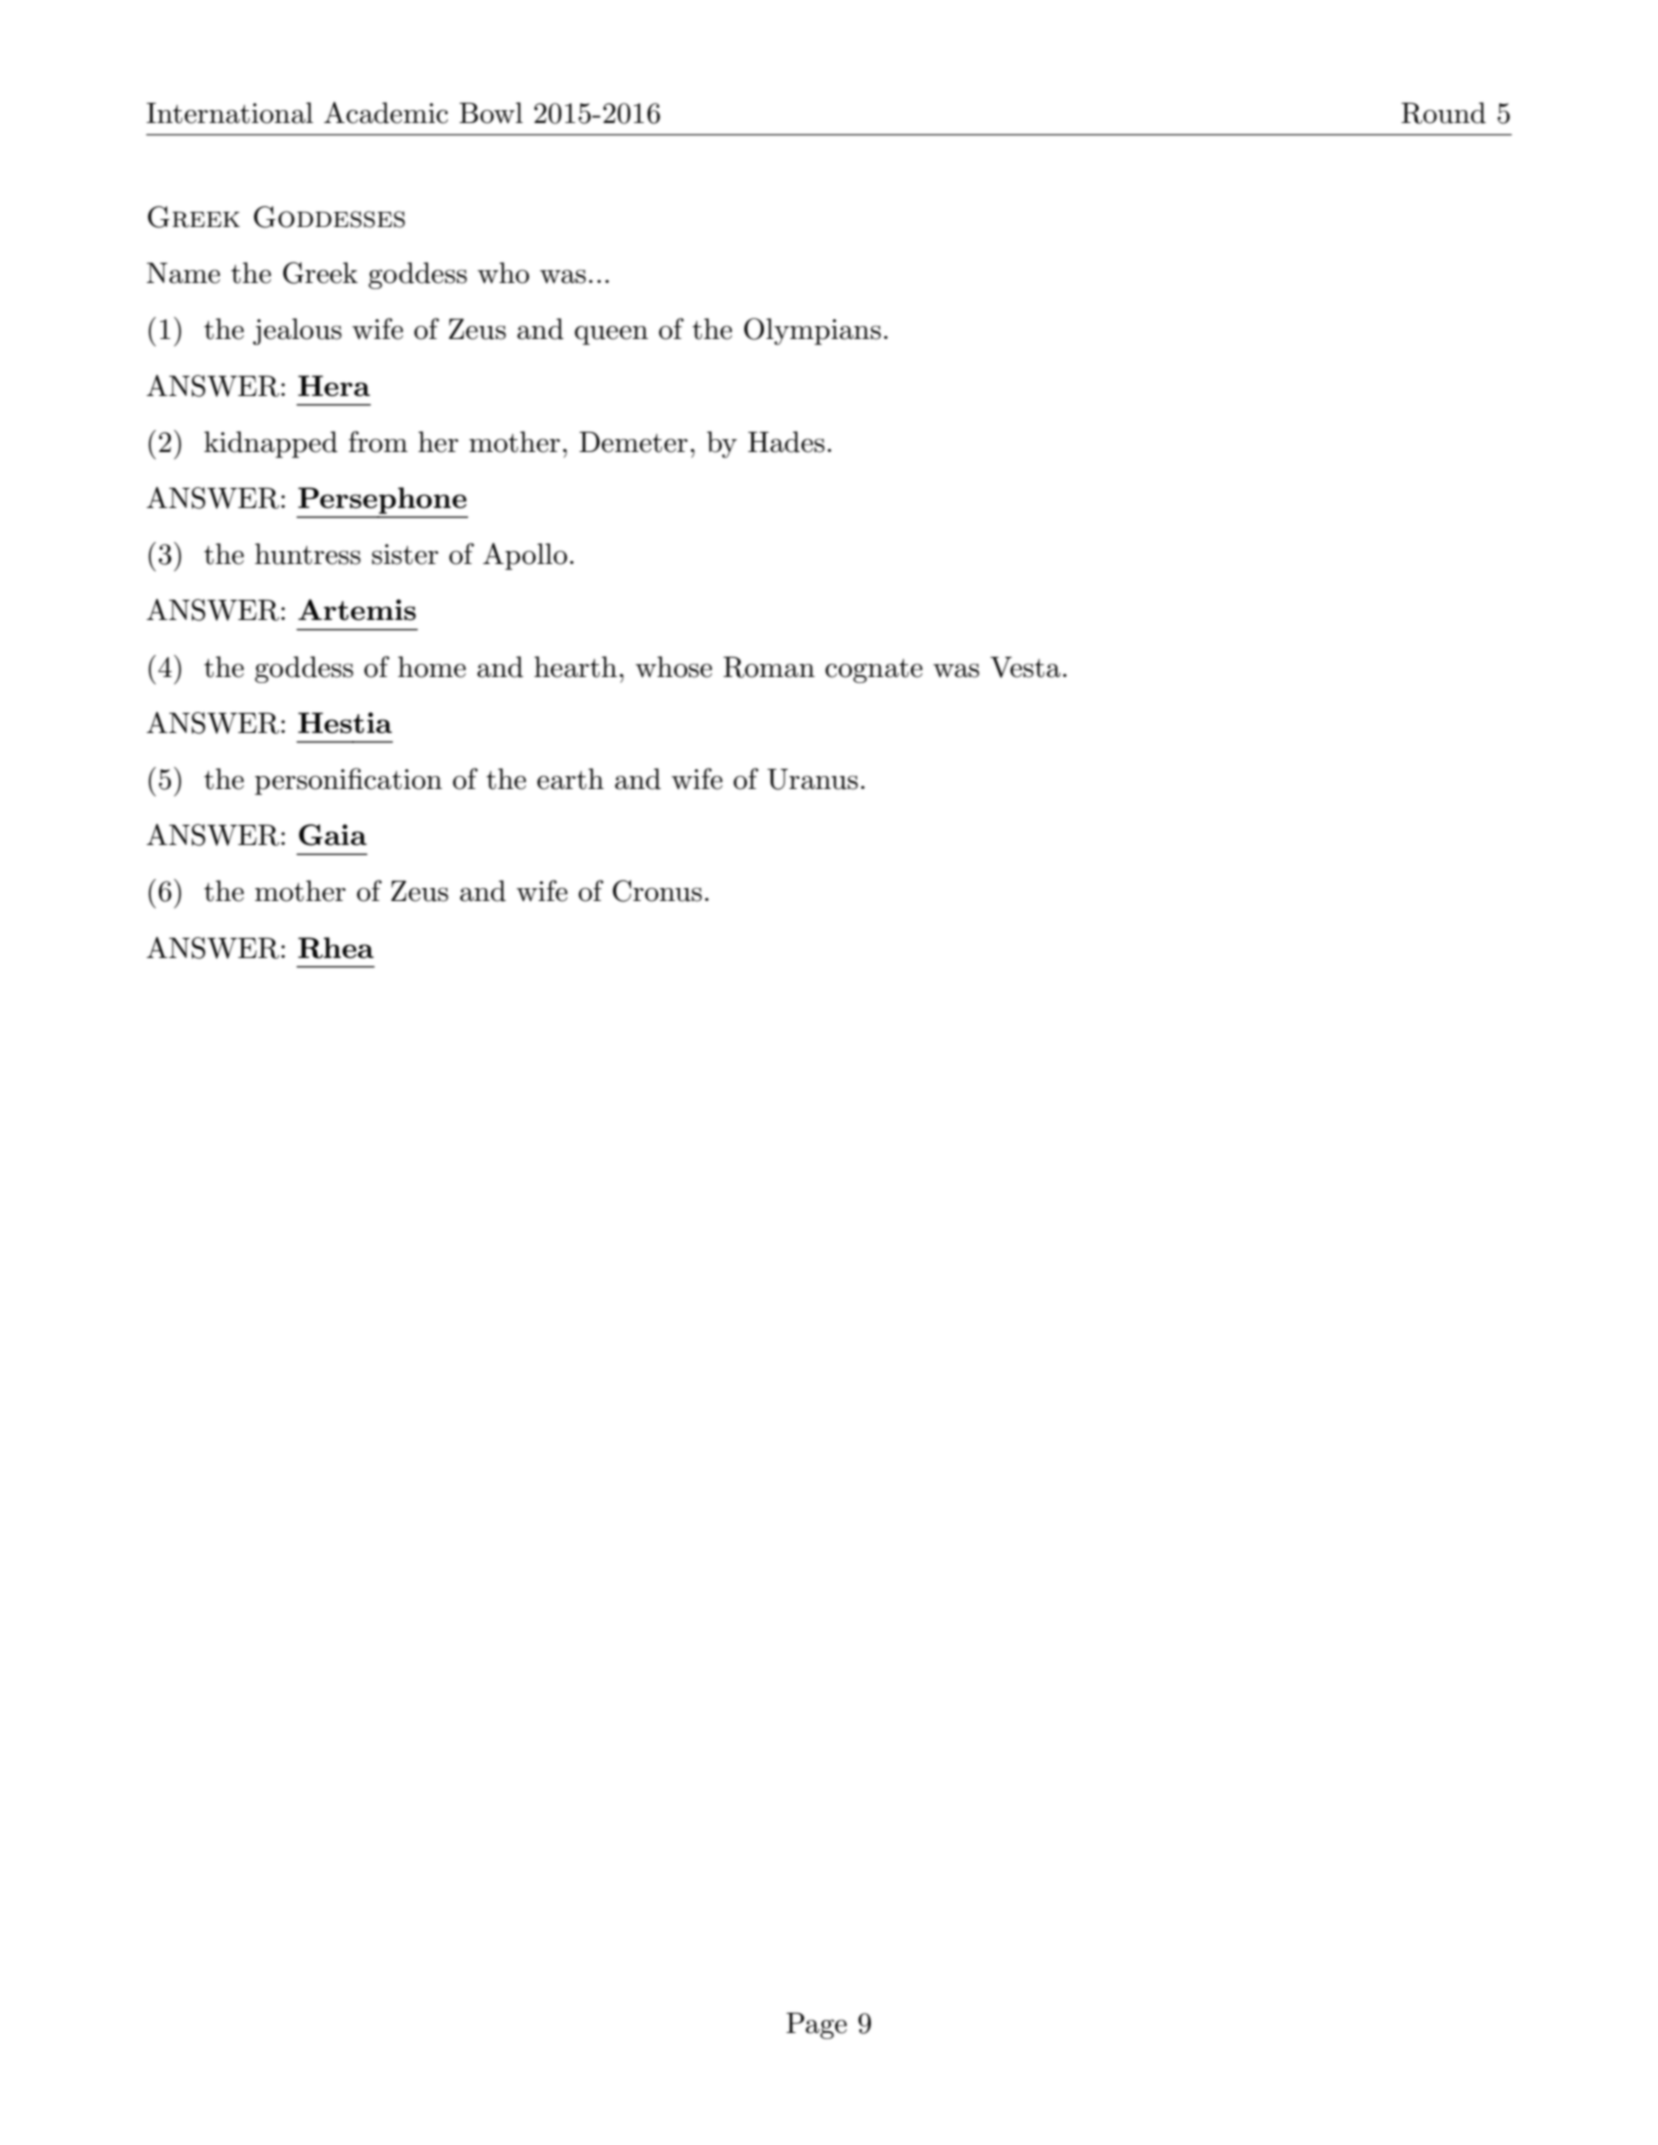 Image resolution: width=1658 pixels, height=2145 pixels. What do you see at coordinates (1443, 113) in the screenshot?
I see `Round` at bounding box center [1443, 113].
